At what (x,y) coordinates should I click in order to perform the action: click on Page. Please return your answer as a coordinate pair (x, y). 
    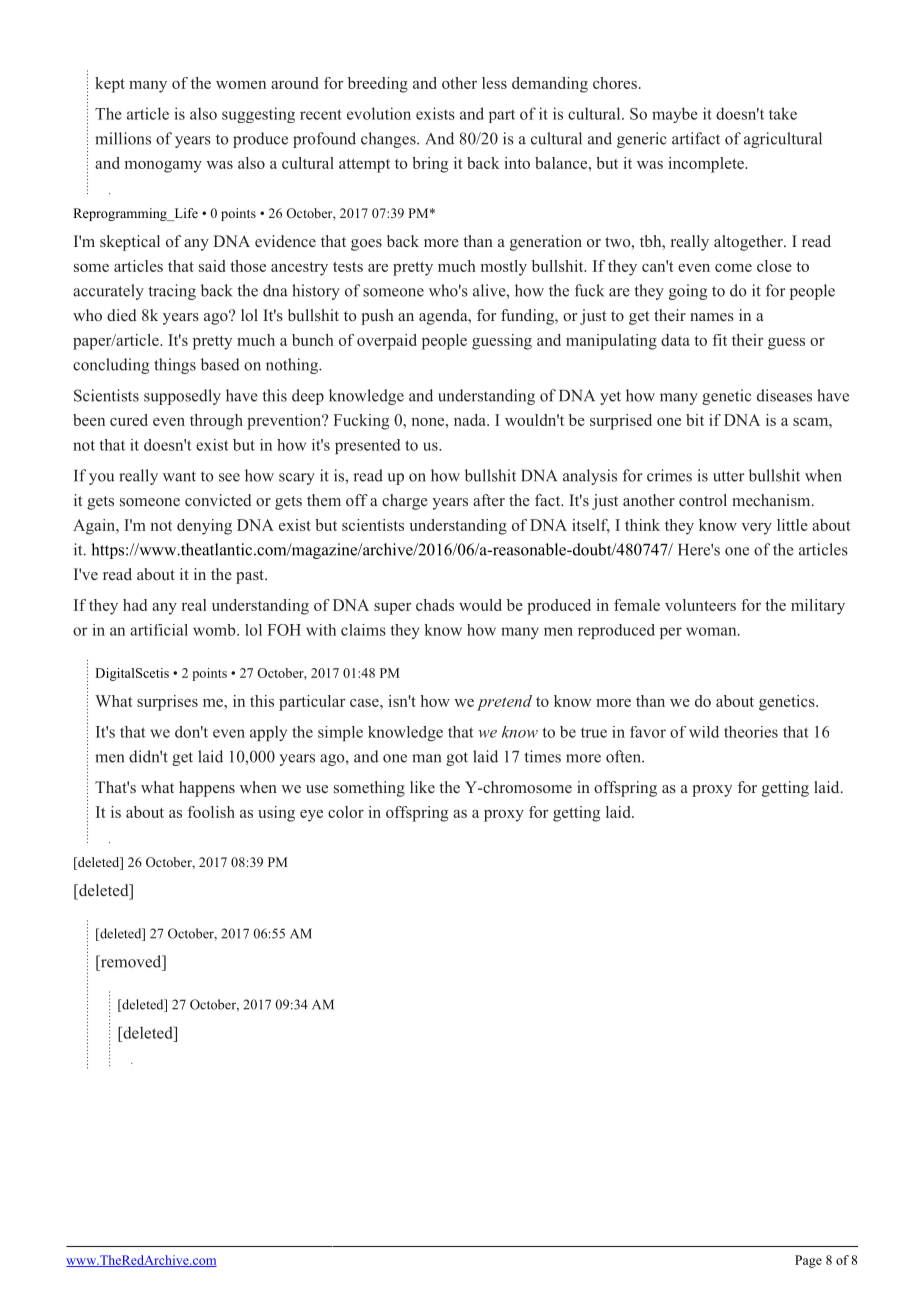
    Looking at the image, I should click on (808, 1261).
